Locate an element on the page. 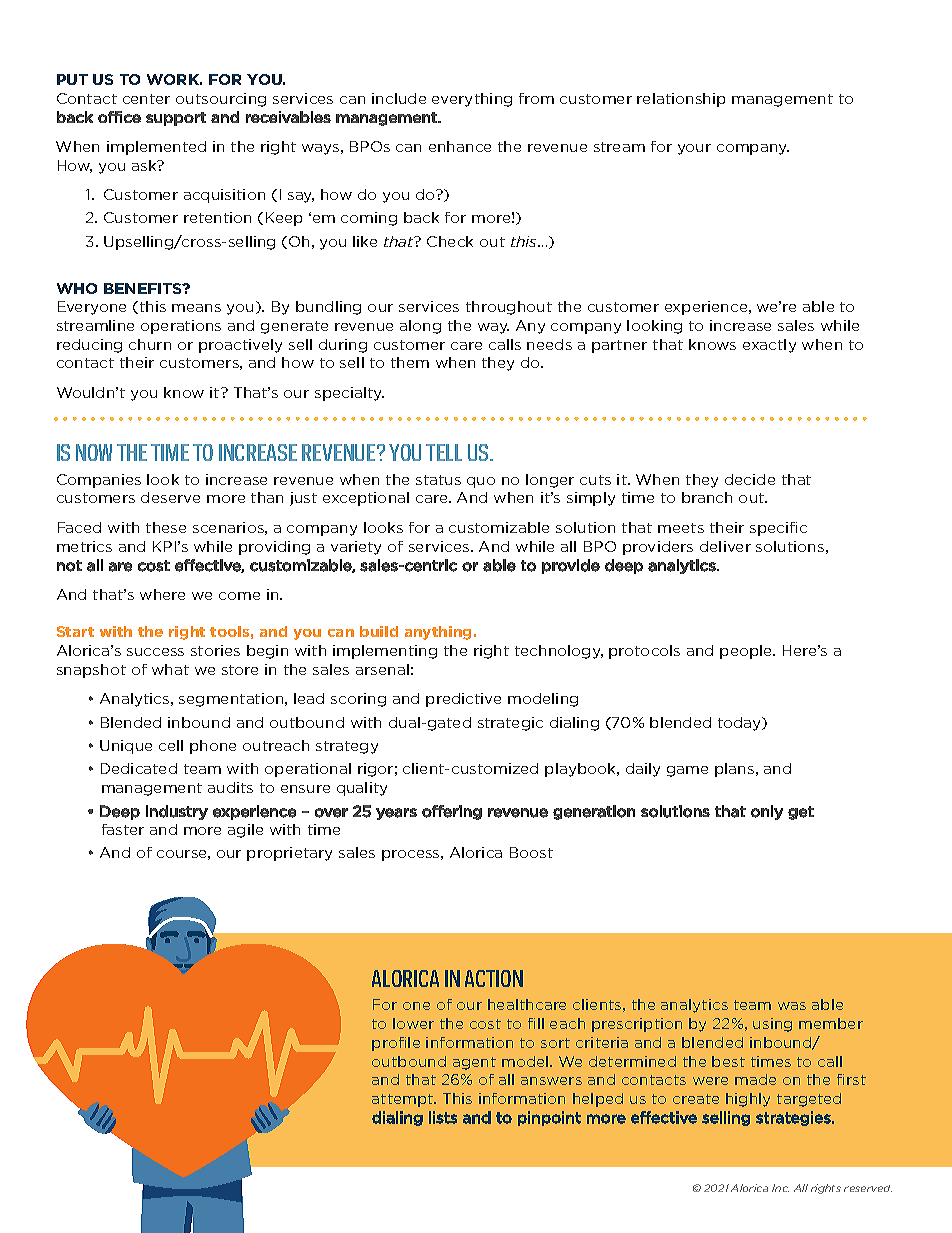  implementing is located at coordinates (385, 652).
